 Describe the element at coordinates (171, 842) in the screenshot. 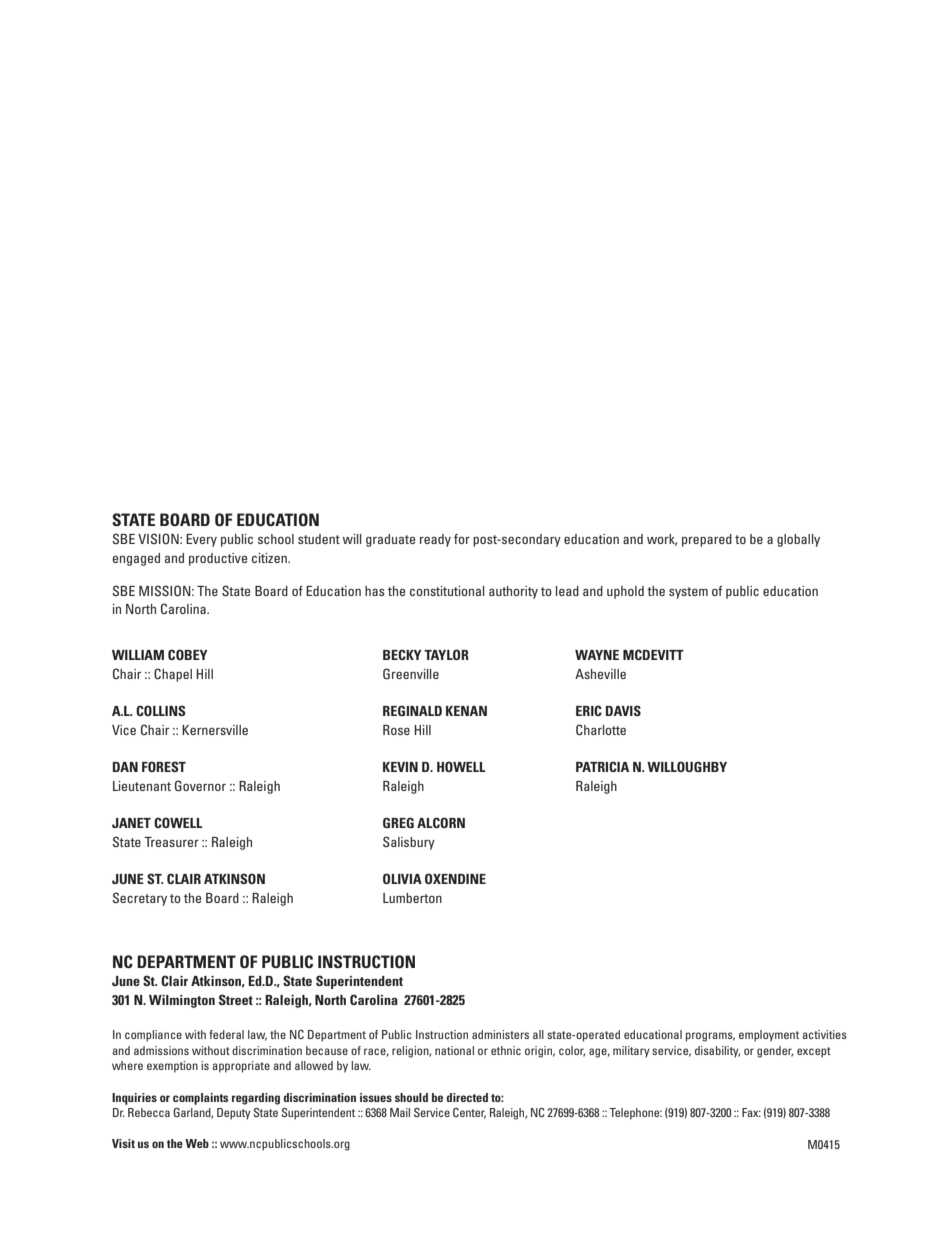

I see `Treasurer` at that location.
